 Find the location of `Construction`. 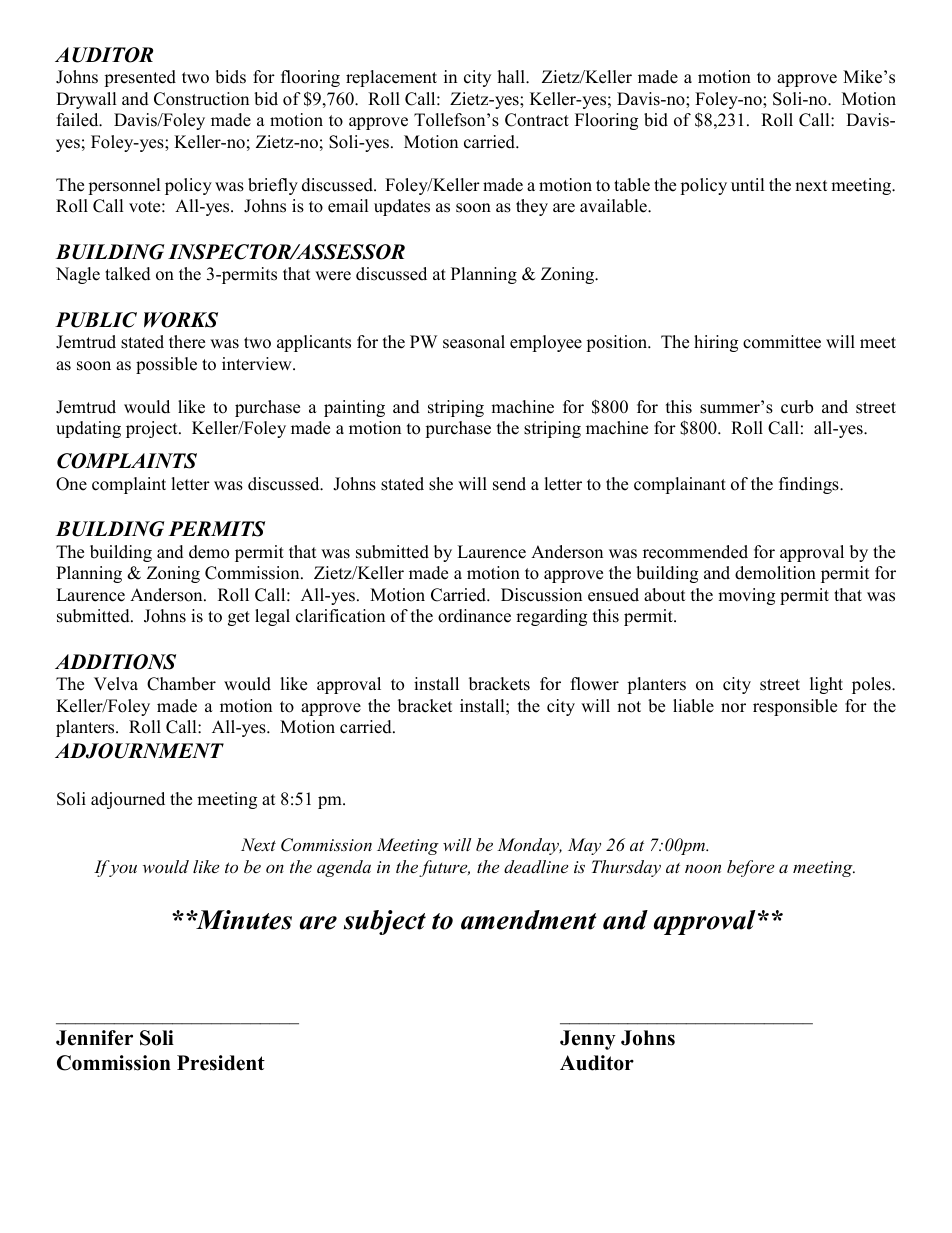

Construction is located at coordinates (201, 99).
